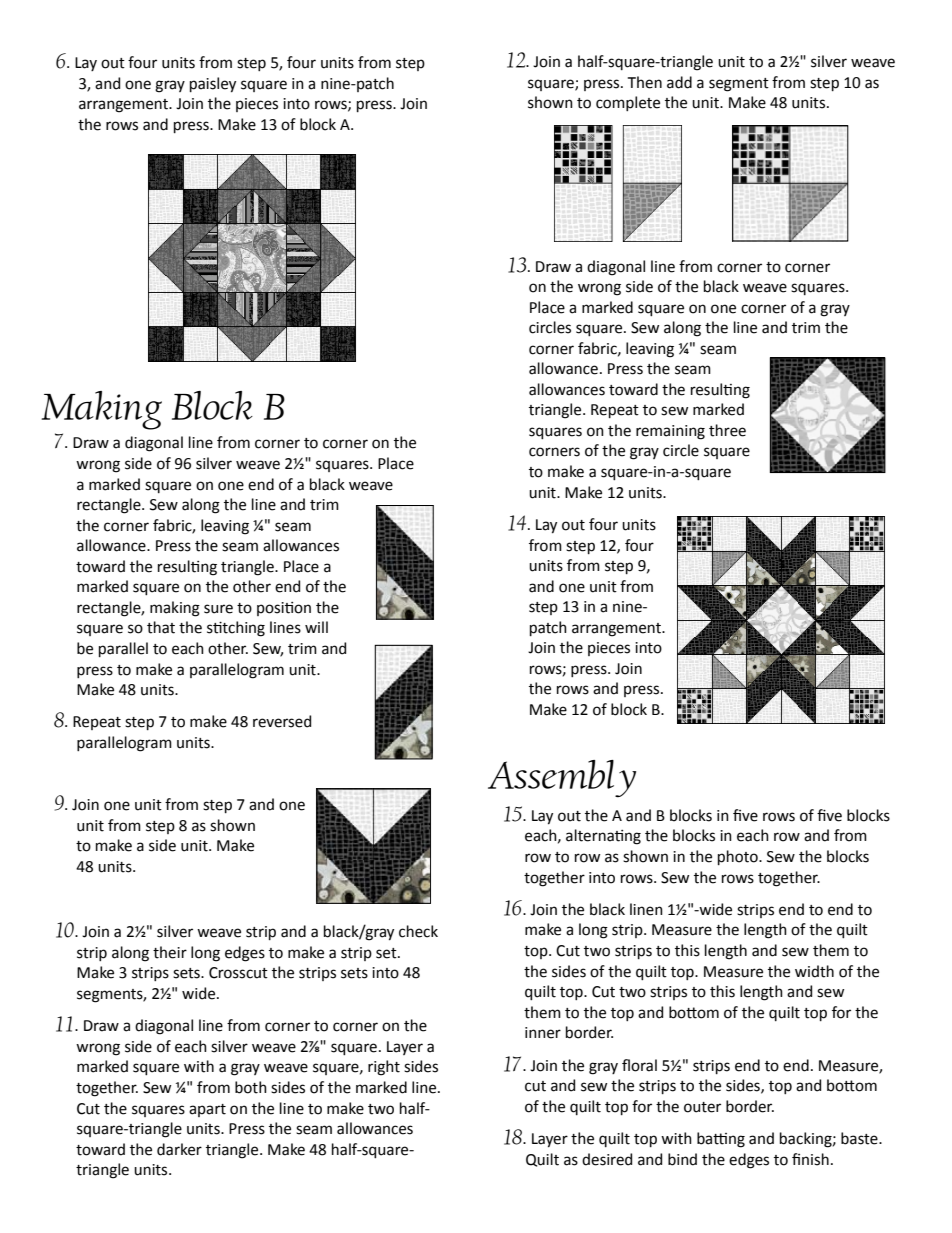 This page has height=1233, width=952. What do you see at coordinates (603, 837) in the page?
I see `alternating` at bounding box center [603, 837].
